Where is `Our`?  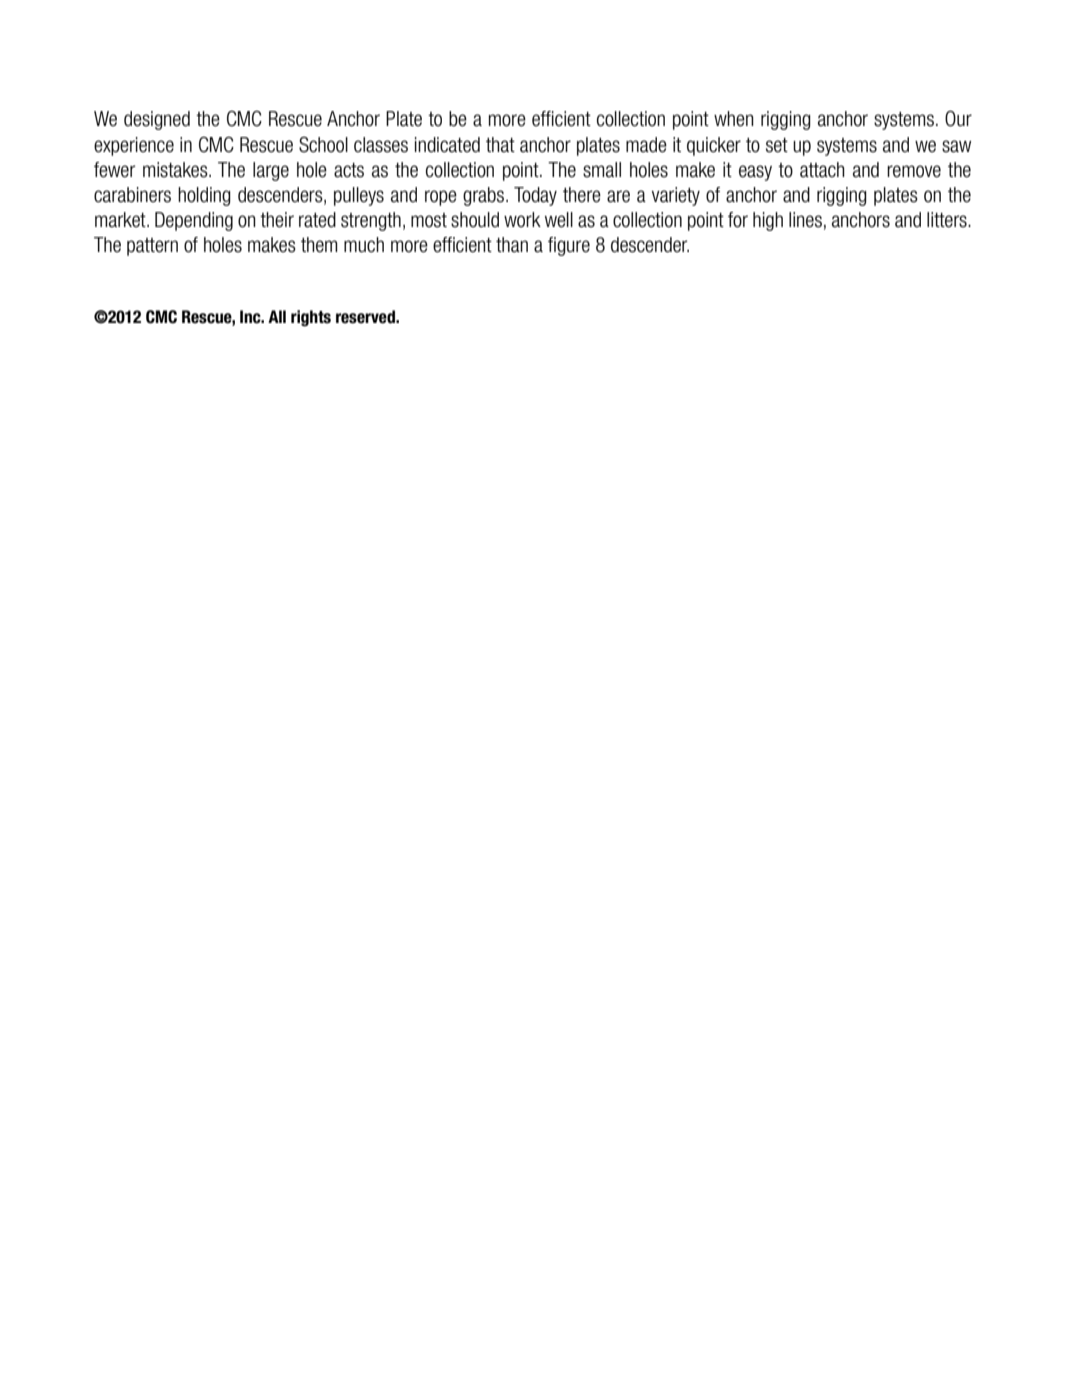 Our is located at coordinates (958, 119).
